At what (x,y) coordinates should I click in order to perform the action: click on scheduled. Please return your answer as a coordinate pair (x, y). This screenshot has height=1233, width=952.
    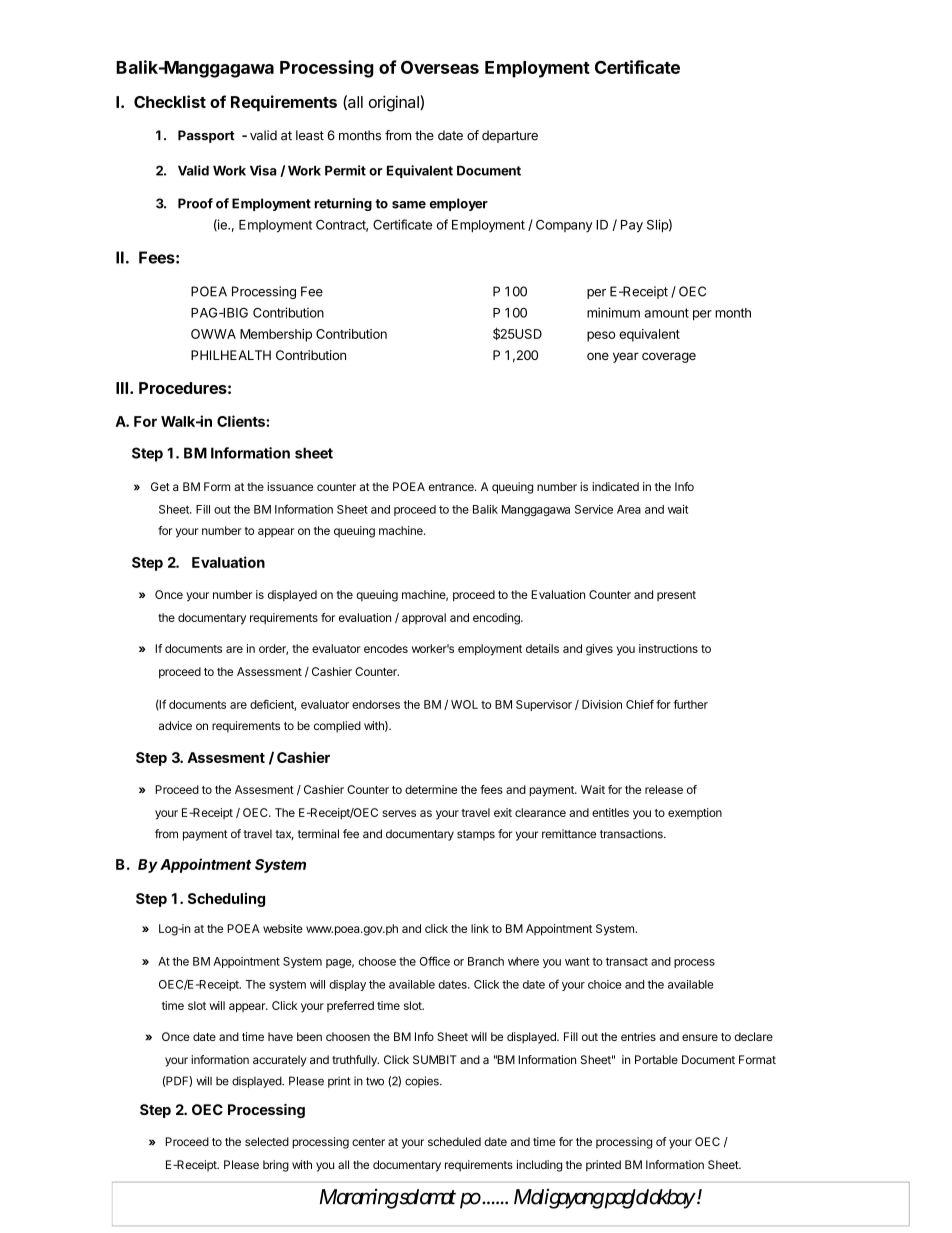
    Looking at the image, I should click on (454, 1141).
